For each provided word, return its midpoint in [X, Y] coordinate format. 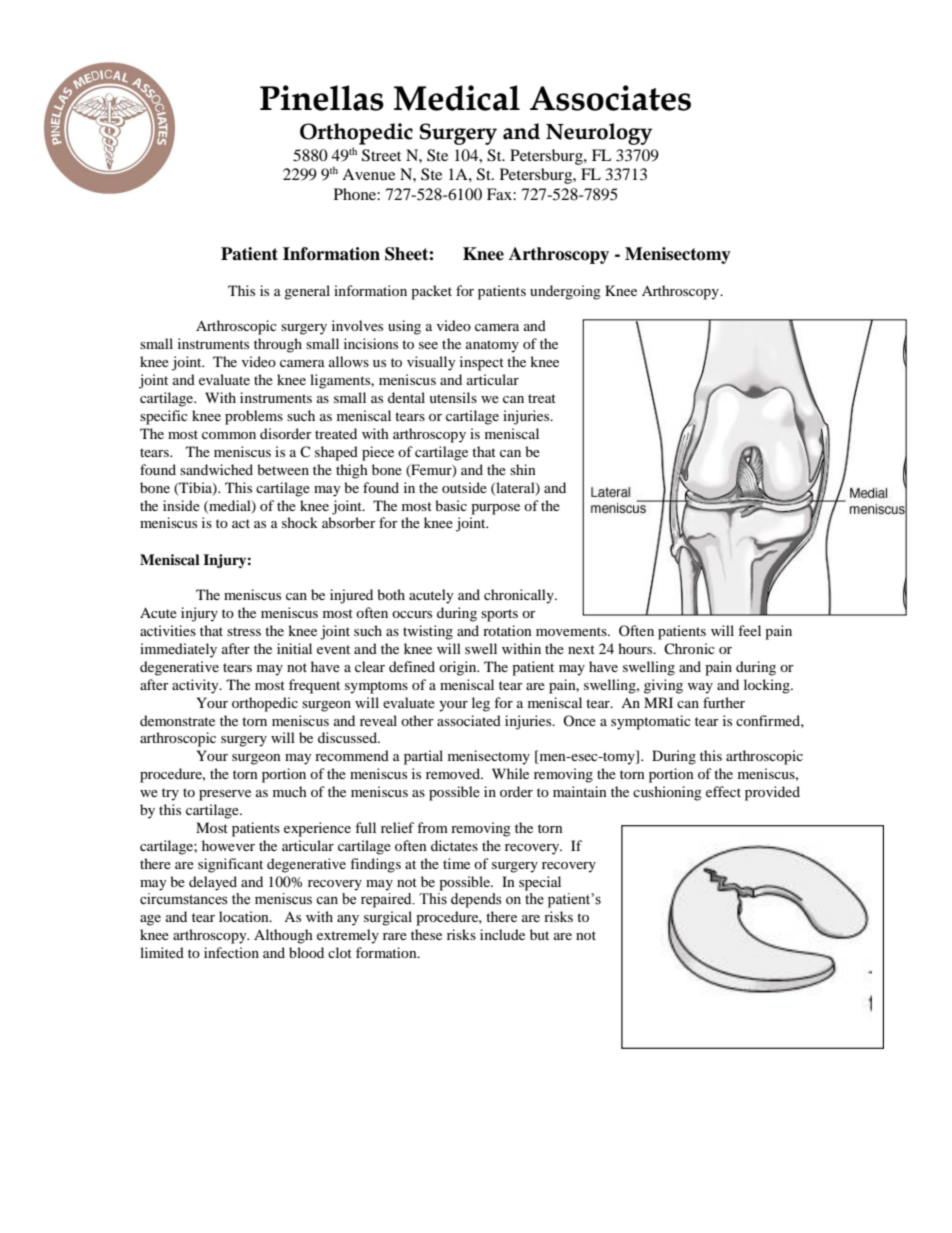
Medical [457, 98]
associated [469, 720]
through [278, 345]
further [724, 702]
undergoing [565, 292]
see [428, 345]
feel [749, 630]
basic [451, 505]
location [245, 916]
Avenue [368, 174]
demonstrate [177, 720]
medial [230, 506]
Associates [610, 98]
